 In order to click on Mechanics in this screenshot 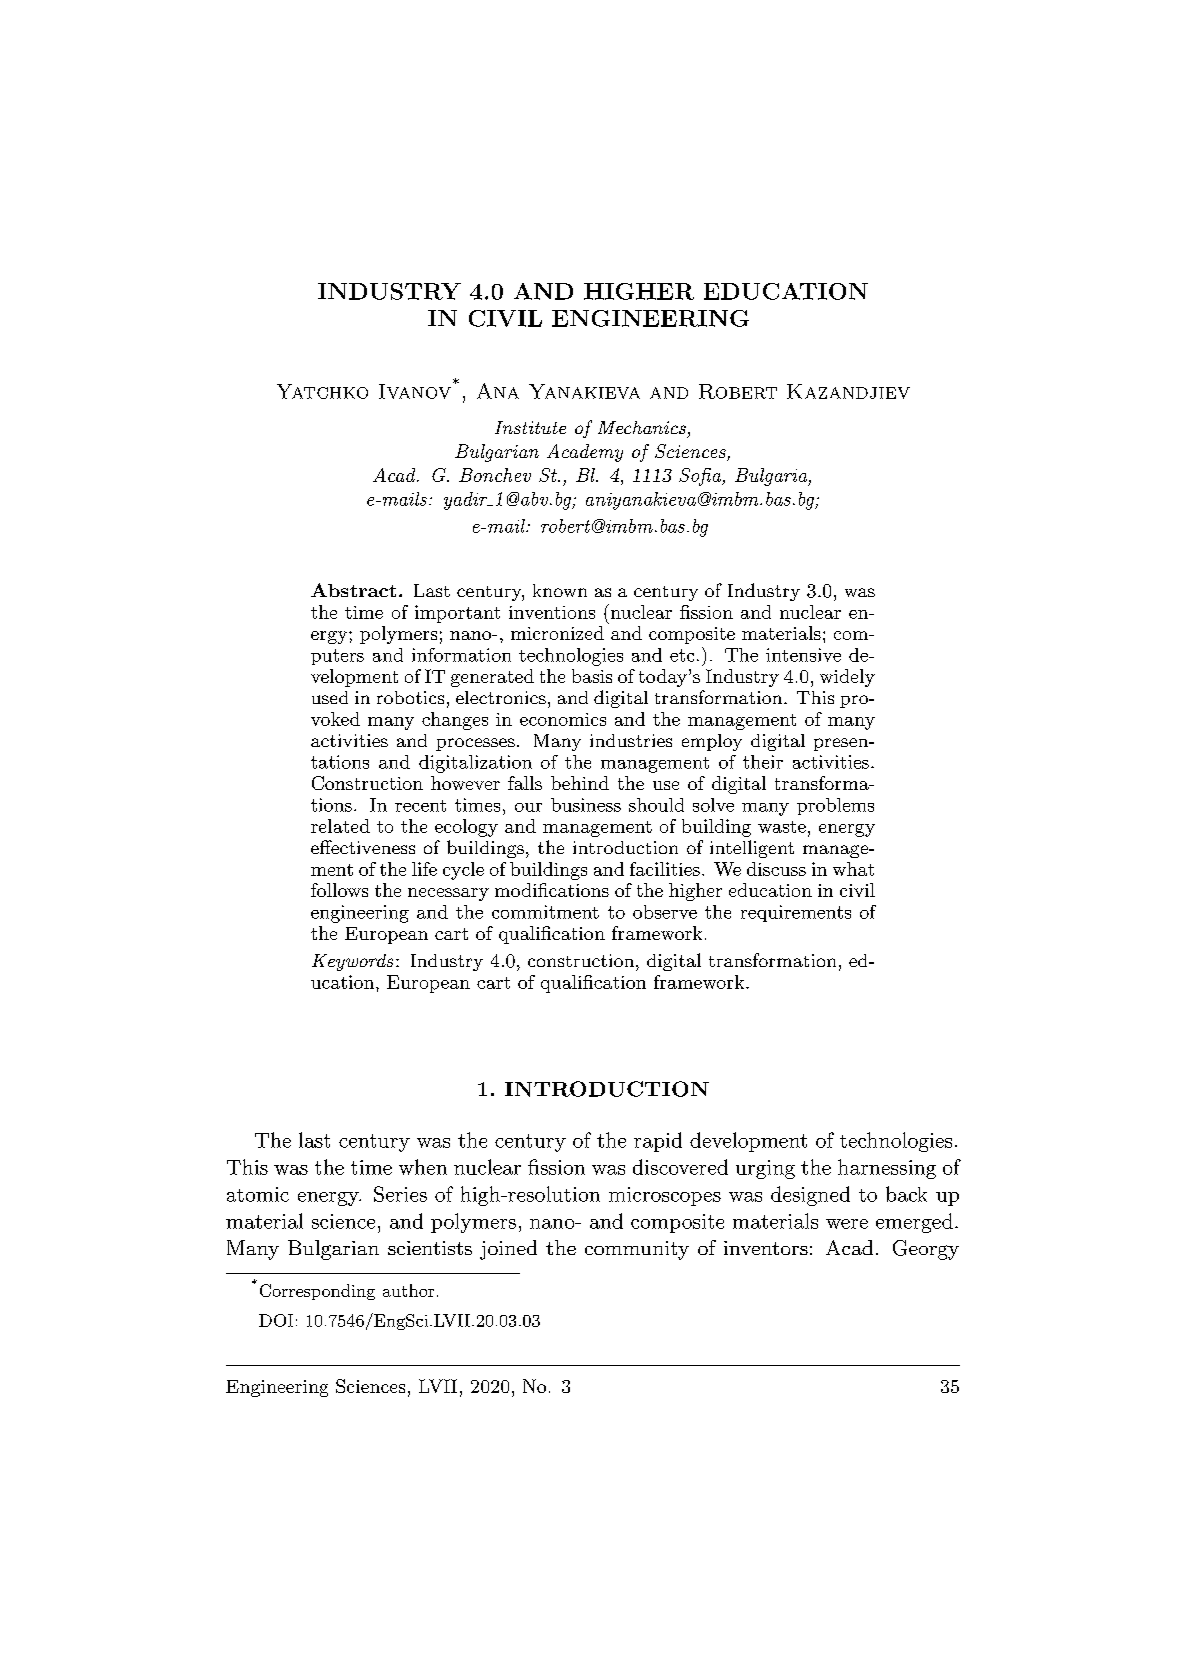, I will do `click(642, 427)`.
